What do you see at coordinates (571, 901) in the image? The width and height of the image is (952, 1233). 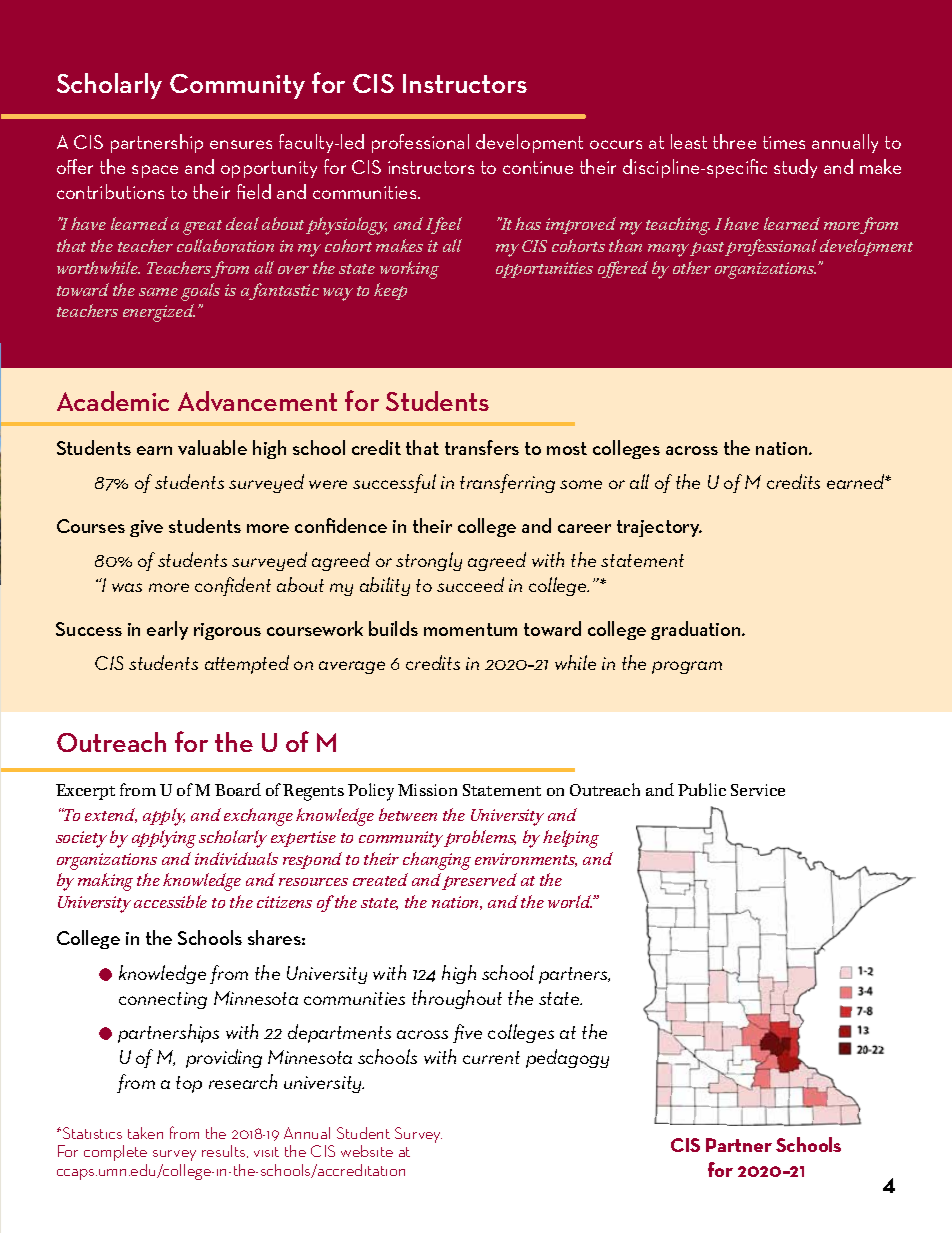 I see `world` at bounding box center [571, 901].
